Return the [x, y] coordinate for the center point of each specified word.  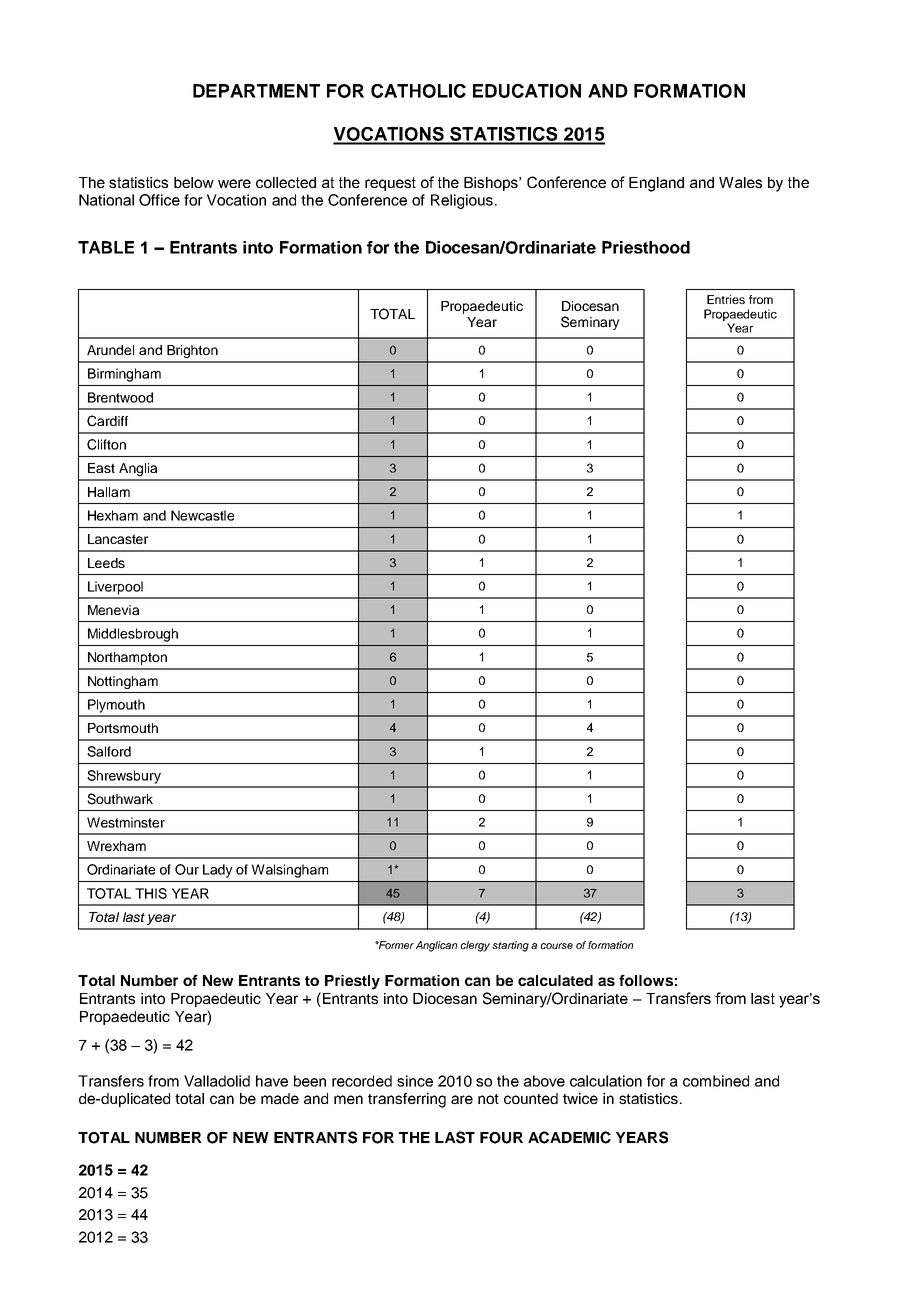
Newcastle [202, 515]
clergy [475, 946]
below [194, 182]
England [656, 184]
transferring [407, 1100]
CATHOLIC [418, 91]
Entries [726, 299]
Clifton [106, 444]
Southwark [120, 799]
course [557, 946]
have [272, 1081]
